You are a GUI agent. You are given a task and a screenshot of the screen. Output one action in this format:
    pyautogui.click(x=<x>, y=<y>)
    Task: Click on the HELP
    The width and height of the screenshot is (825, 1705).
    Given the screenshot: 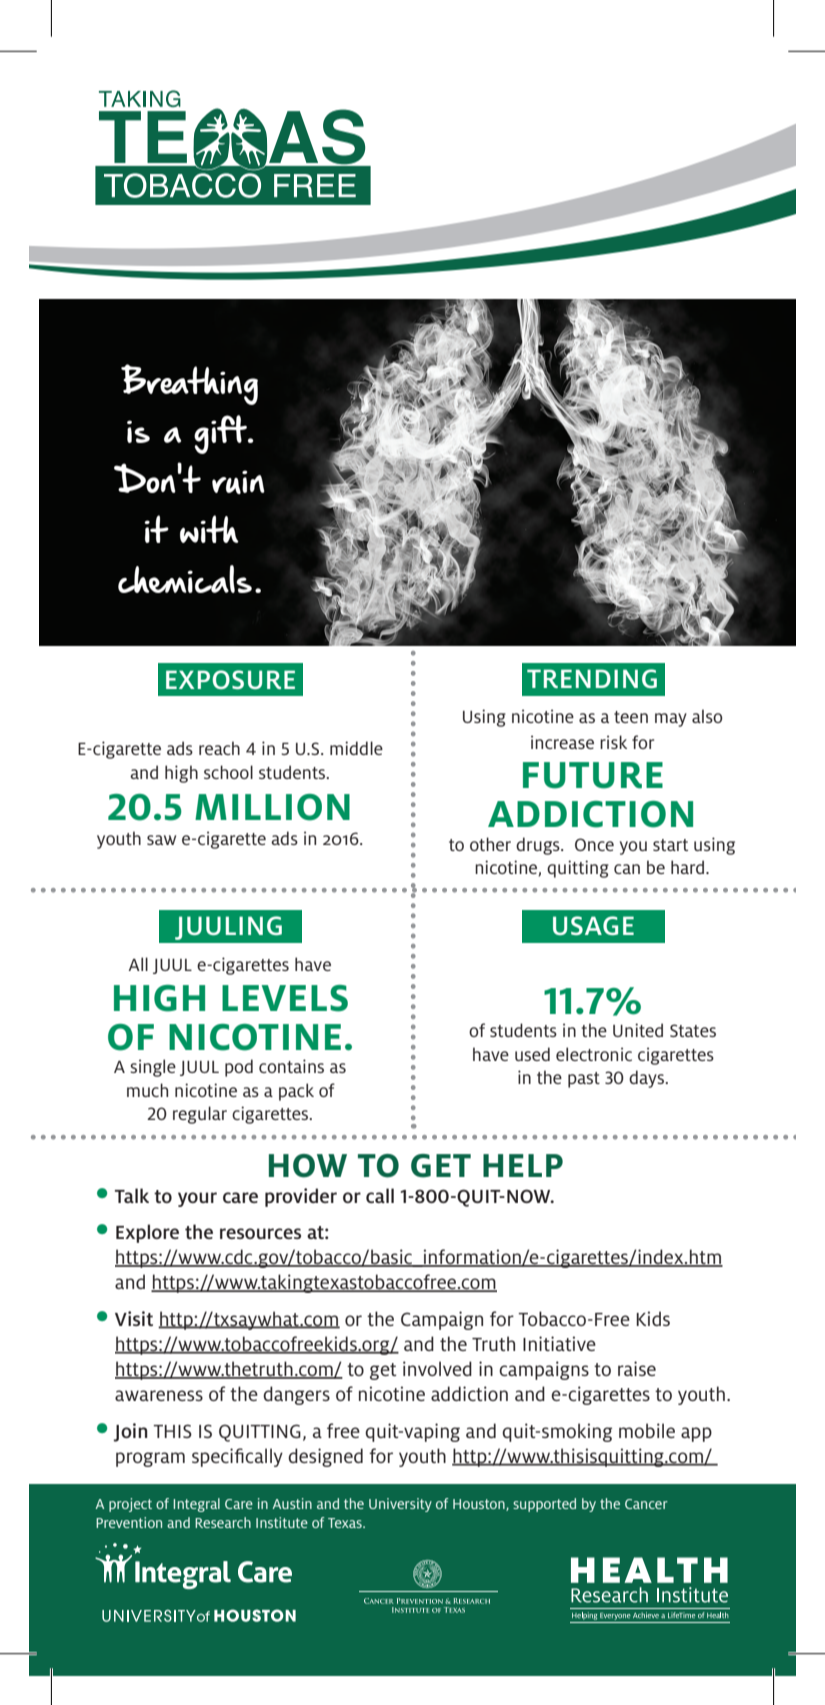 What is the action you would take?
    pyautogui.click(x=523, y=1165)
